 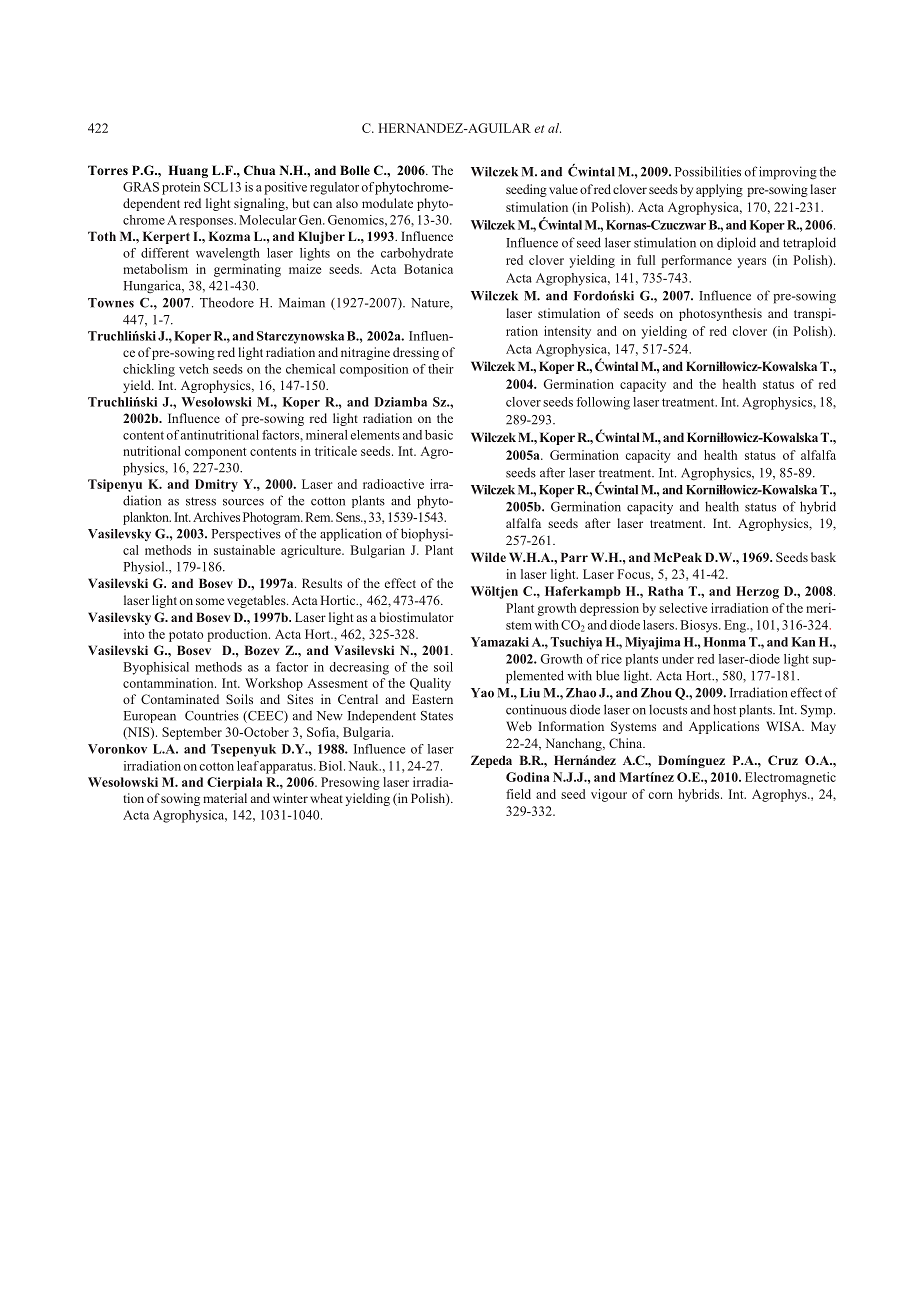 I want to click on applying, so click(x=719, y=190).
